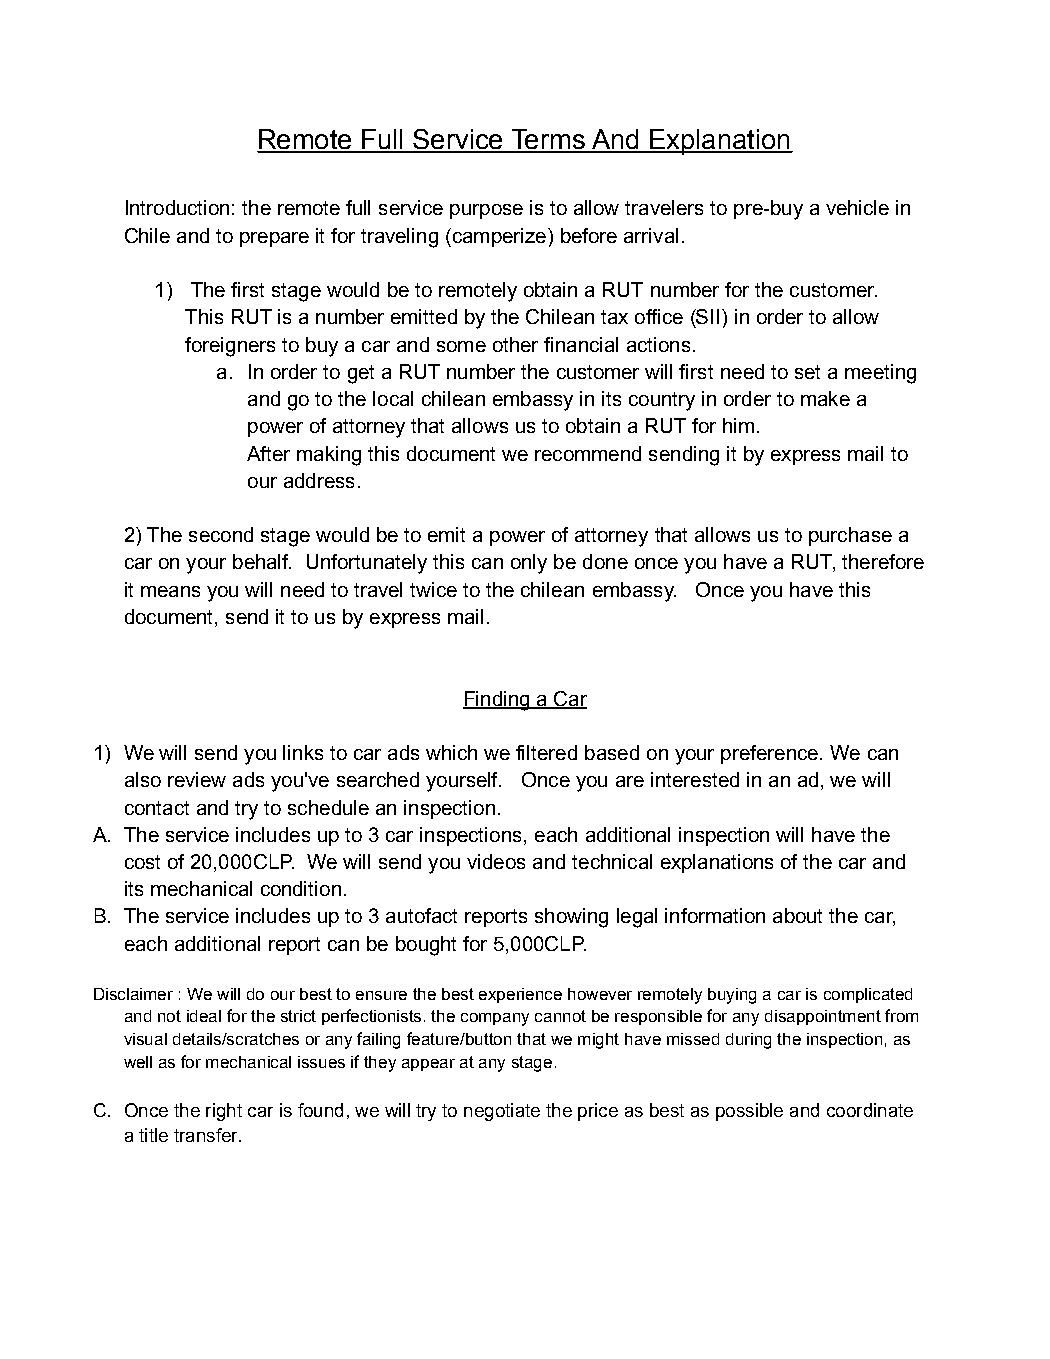  I want to click on therefore, so click(883, 561).
